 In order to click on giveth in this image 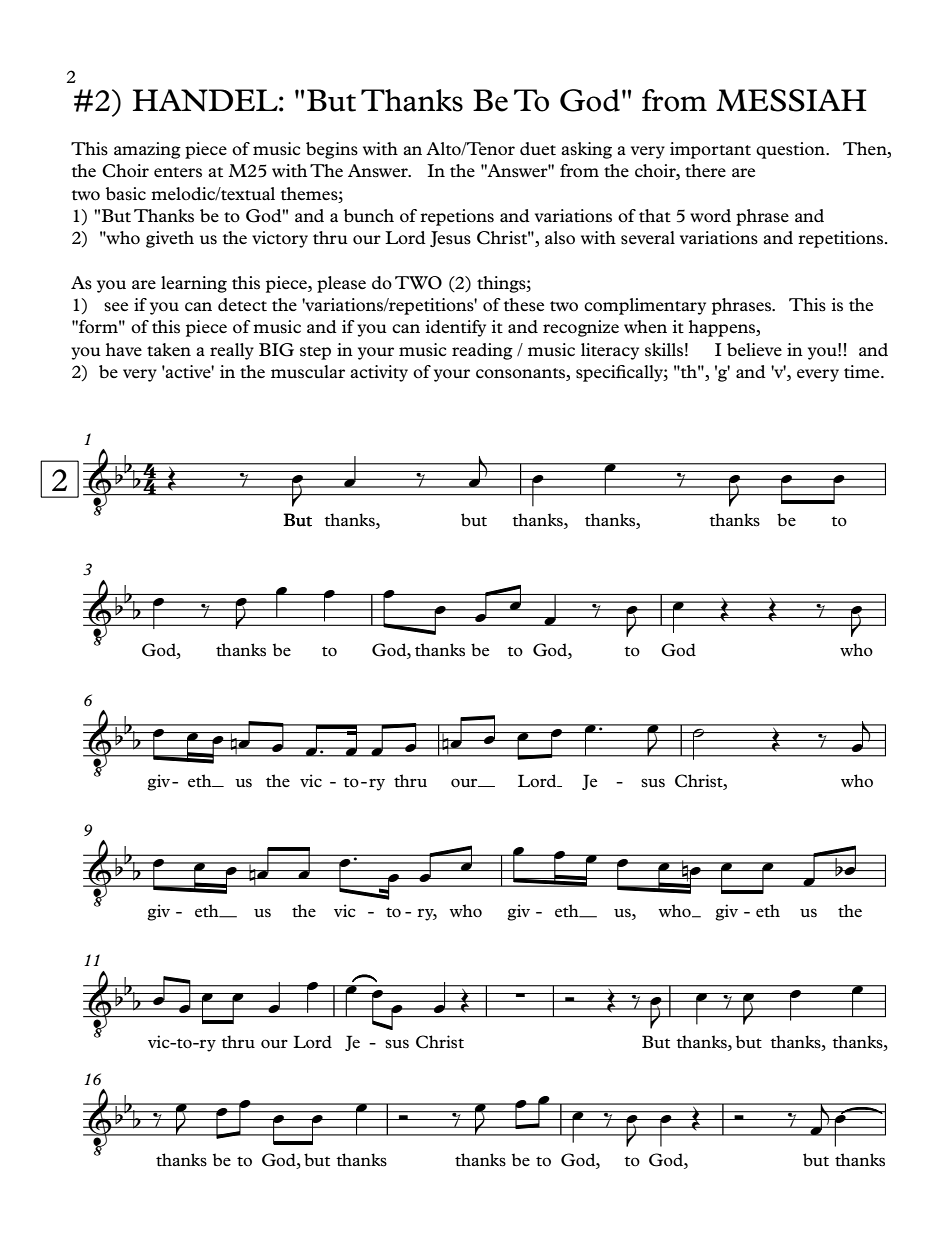, I will do `click(170, 239)`.
